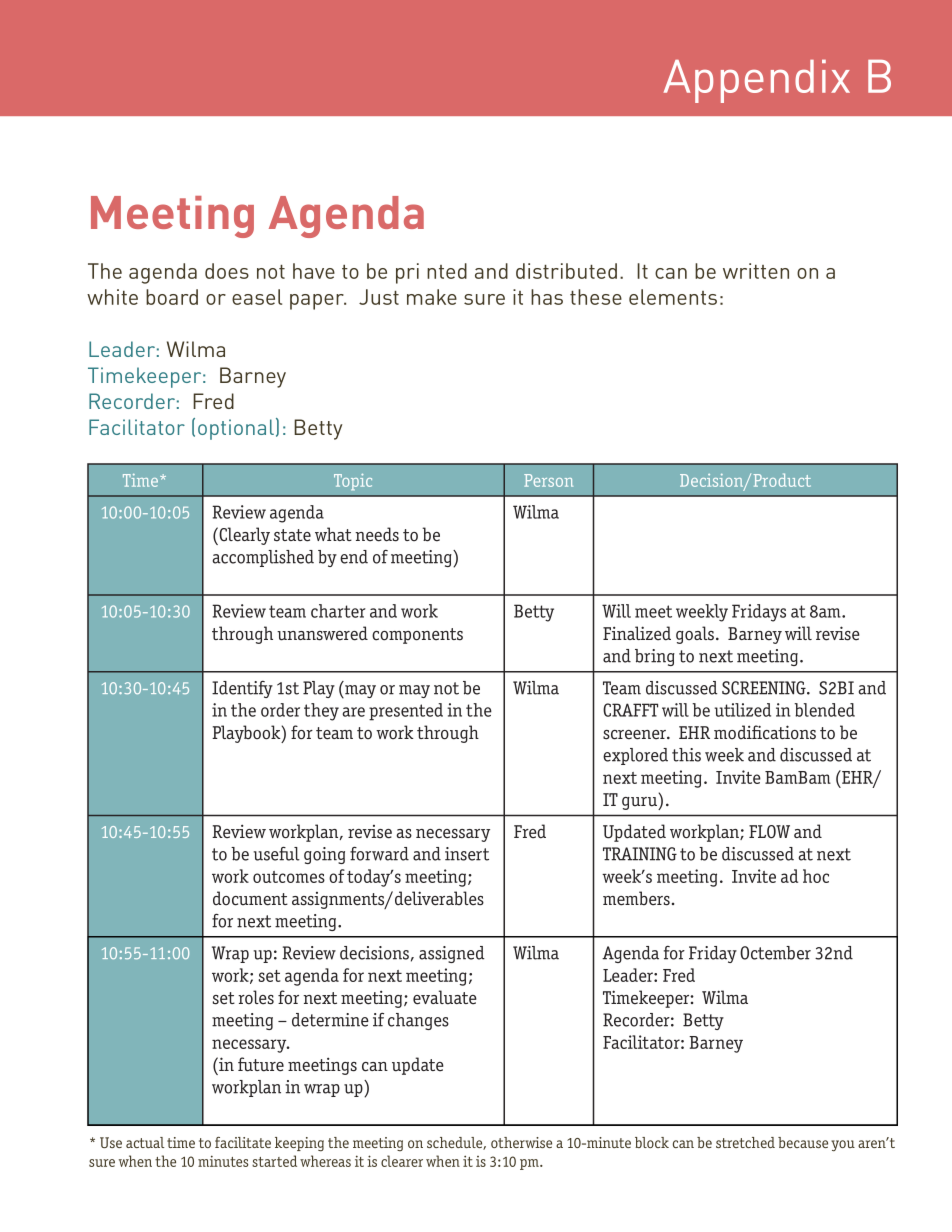  I want to click on Identify, so click(242, 689).
